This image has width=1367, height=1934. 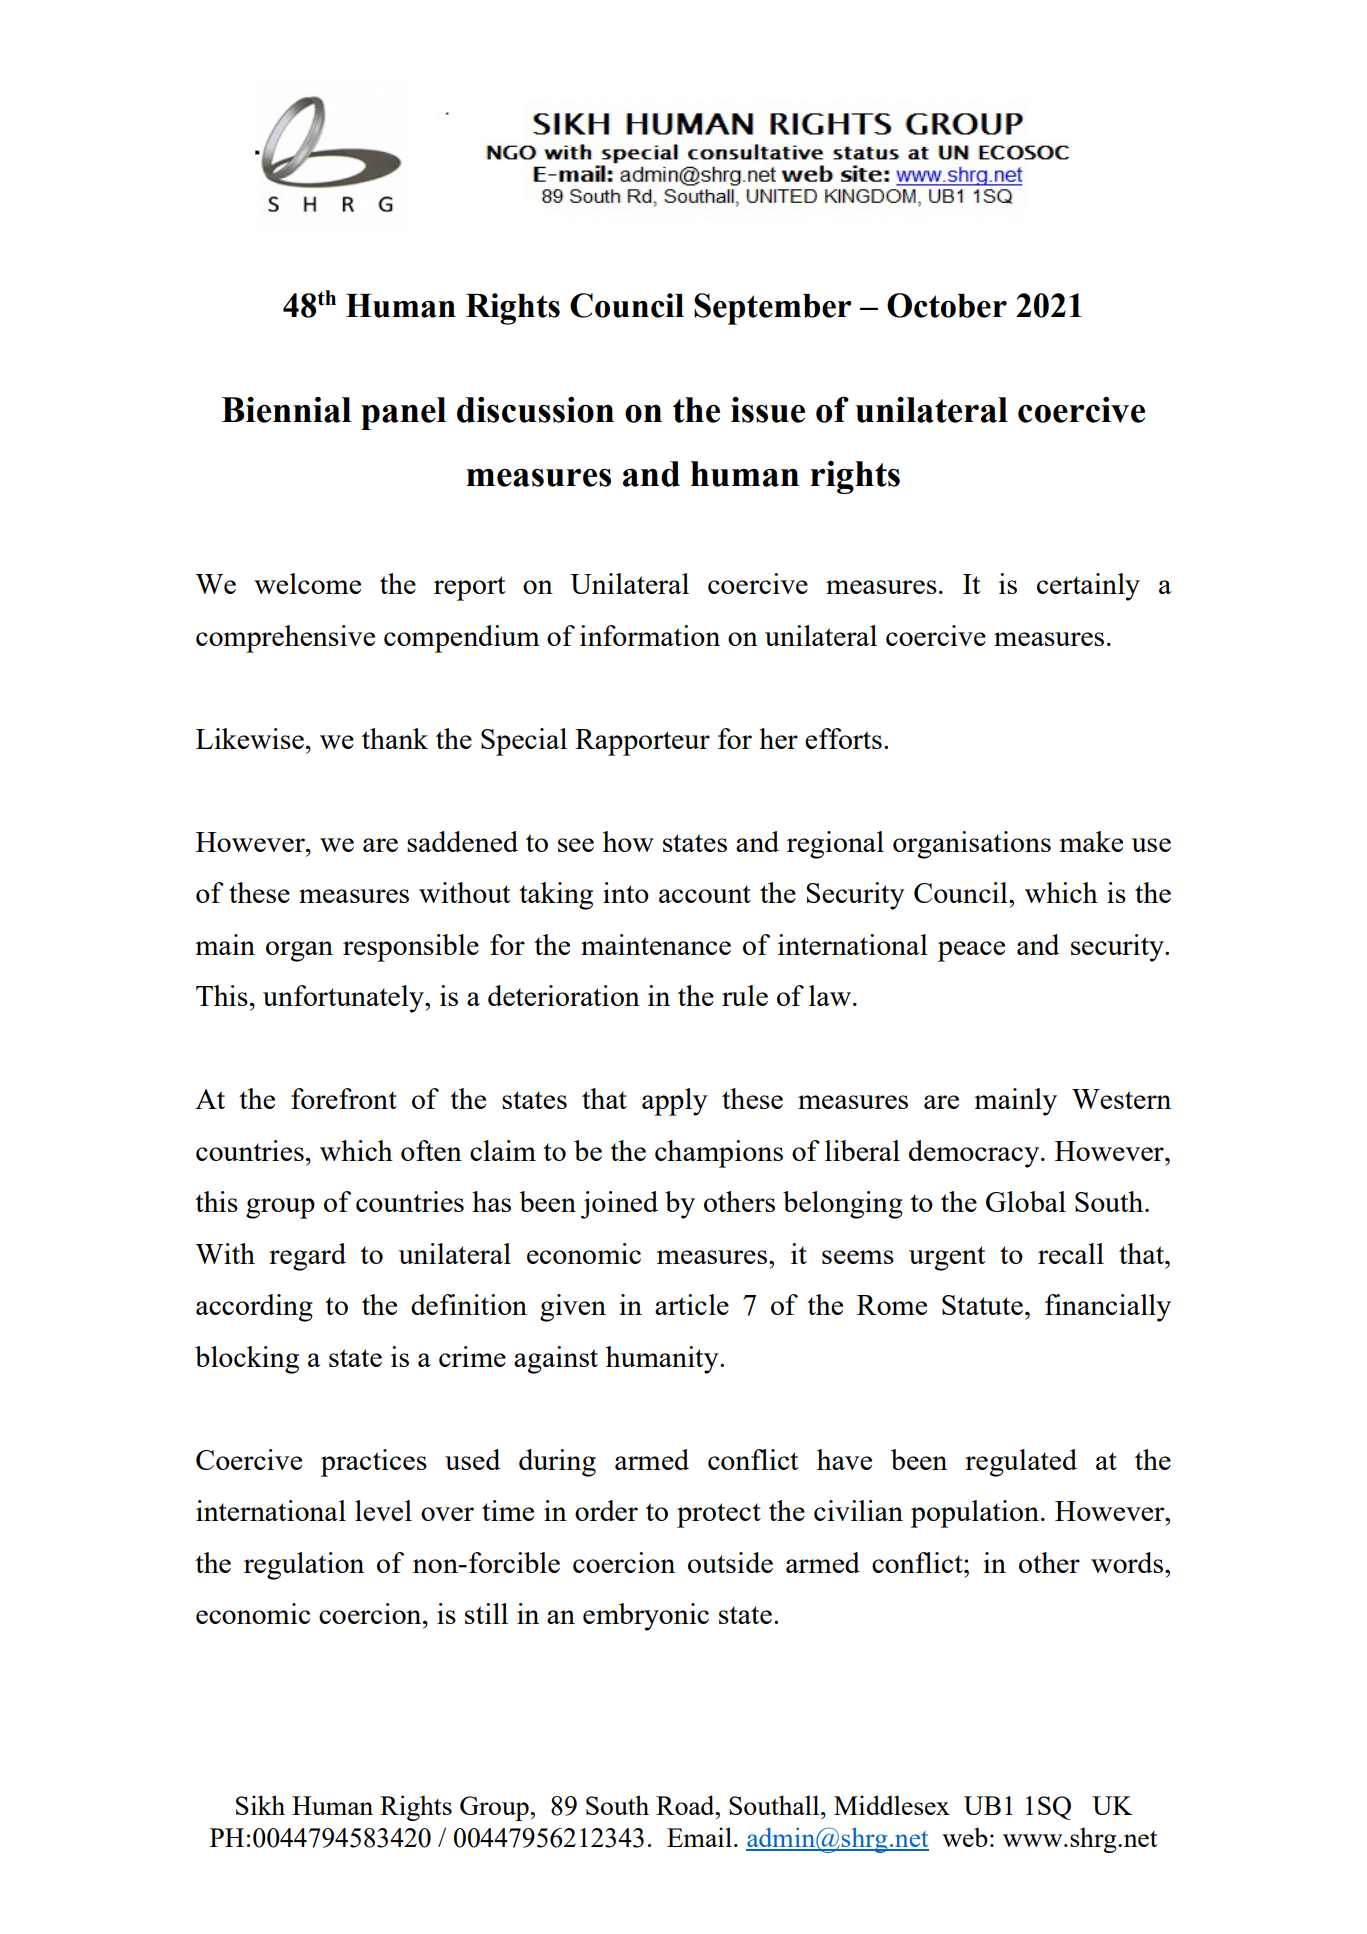 I want to click on account, so click(x=705, y=894).
